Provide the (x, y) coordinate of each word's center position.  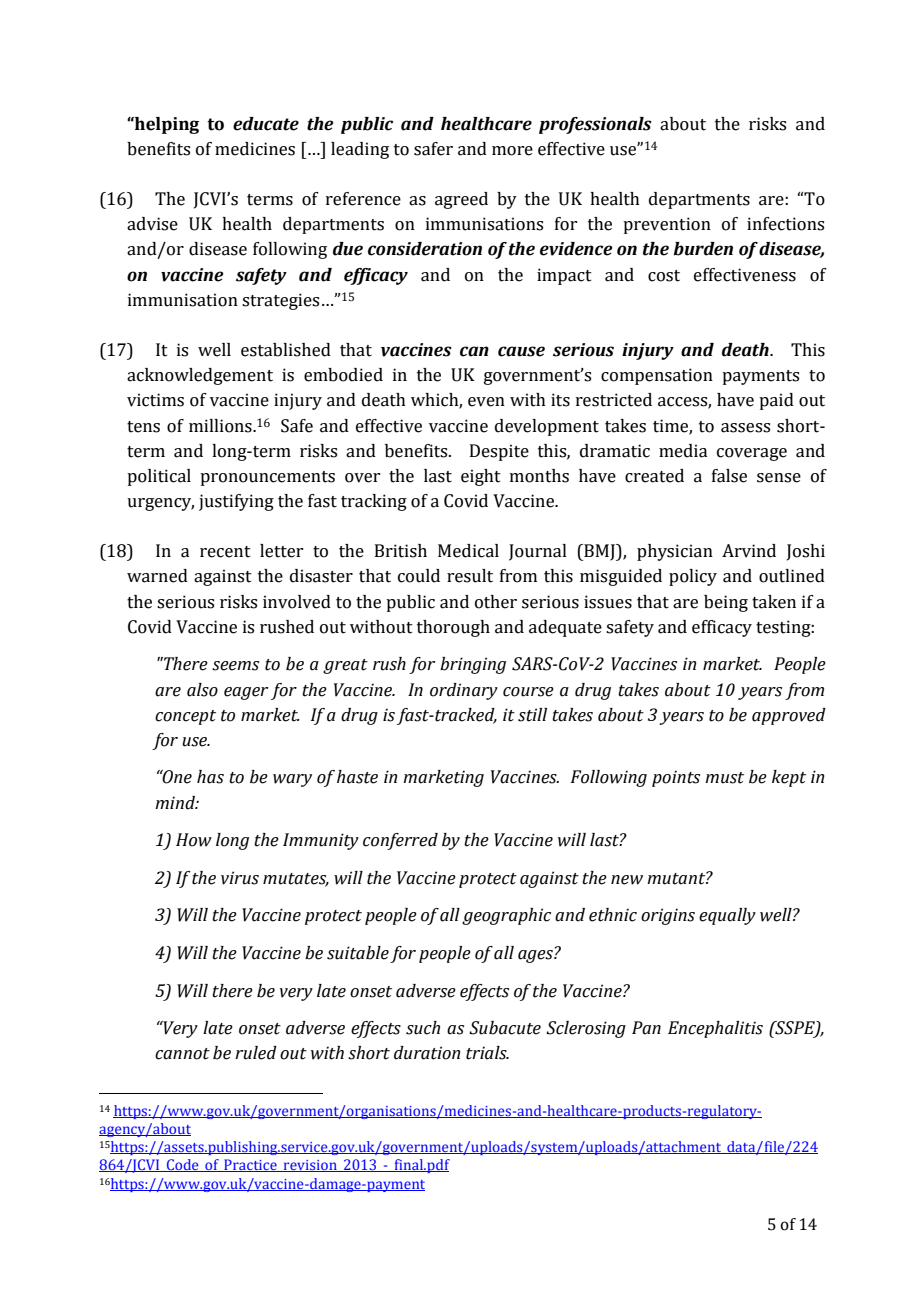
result (470, 576)
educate (266, 124)
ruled (256, 1053)
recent (225, 552)
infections (785, 224)
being (726, 603)
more (512, 151)
